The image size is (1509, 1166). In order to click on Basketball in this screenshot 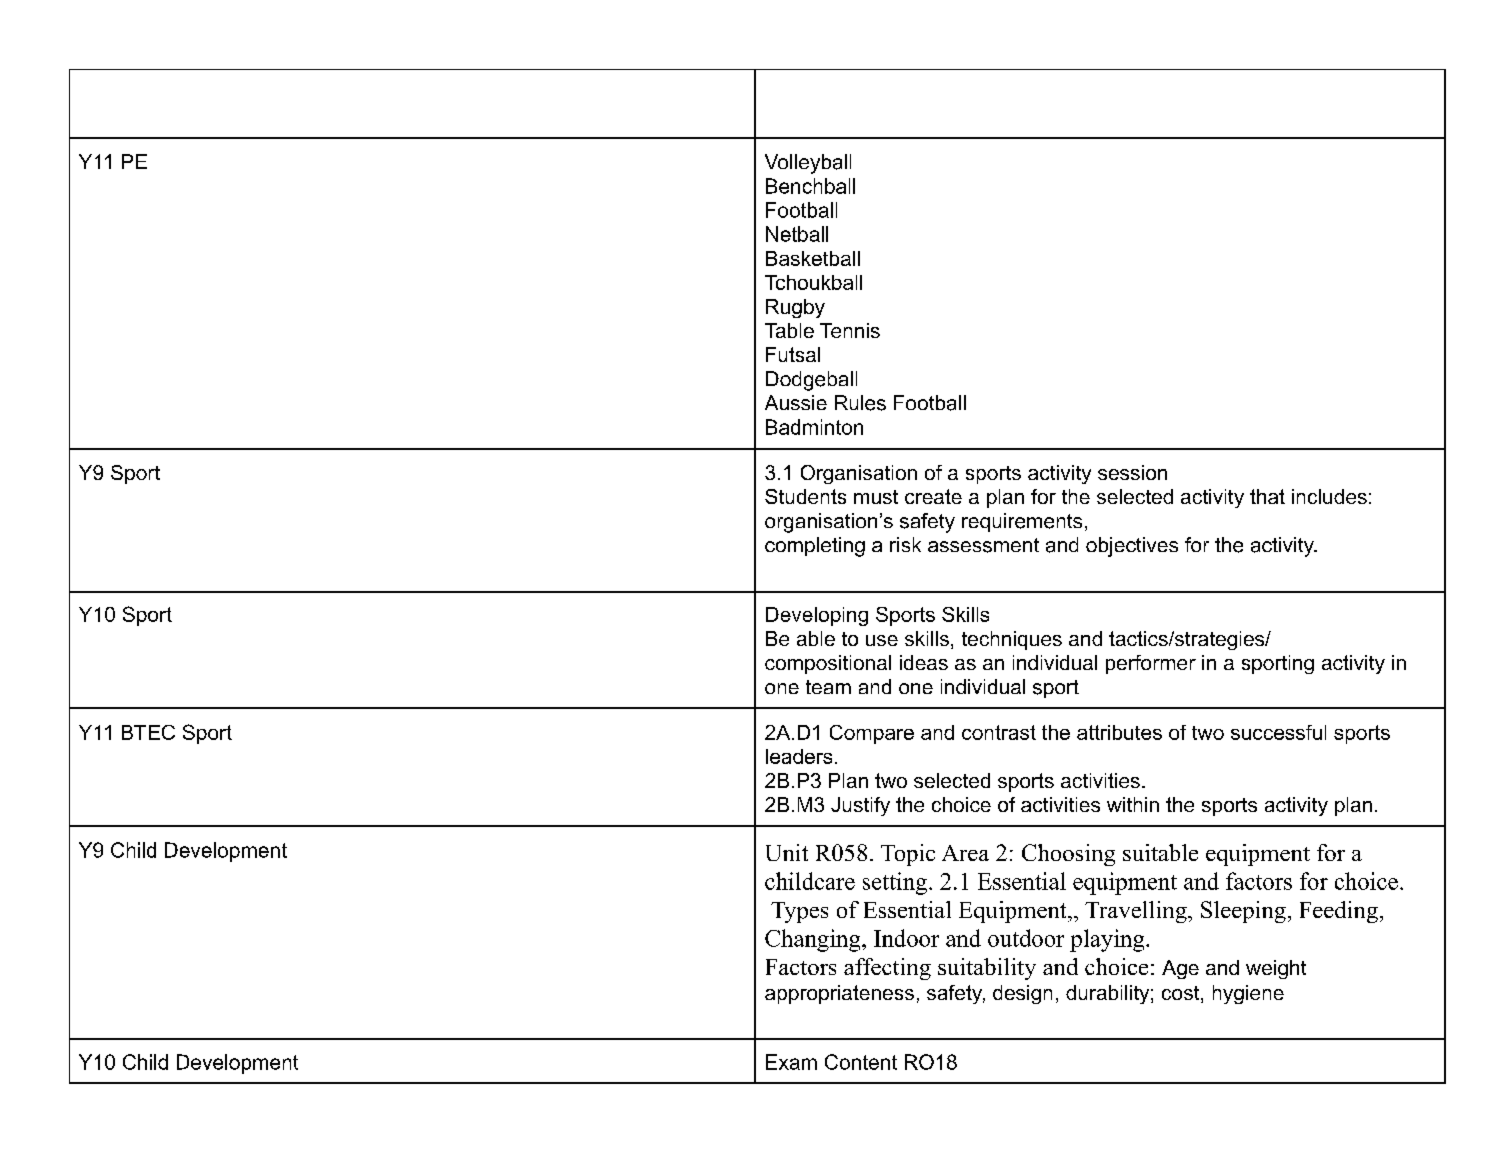, I will do `click(813, 258)`.
